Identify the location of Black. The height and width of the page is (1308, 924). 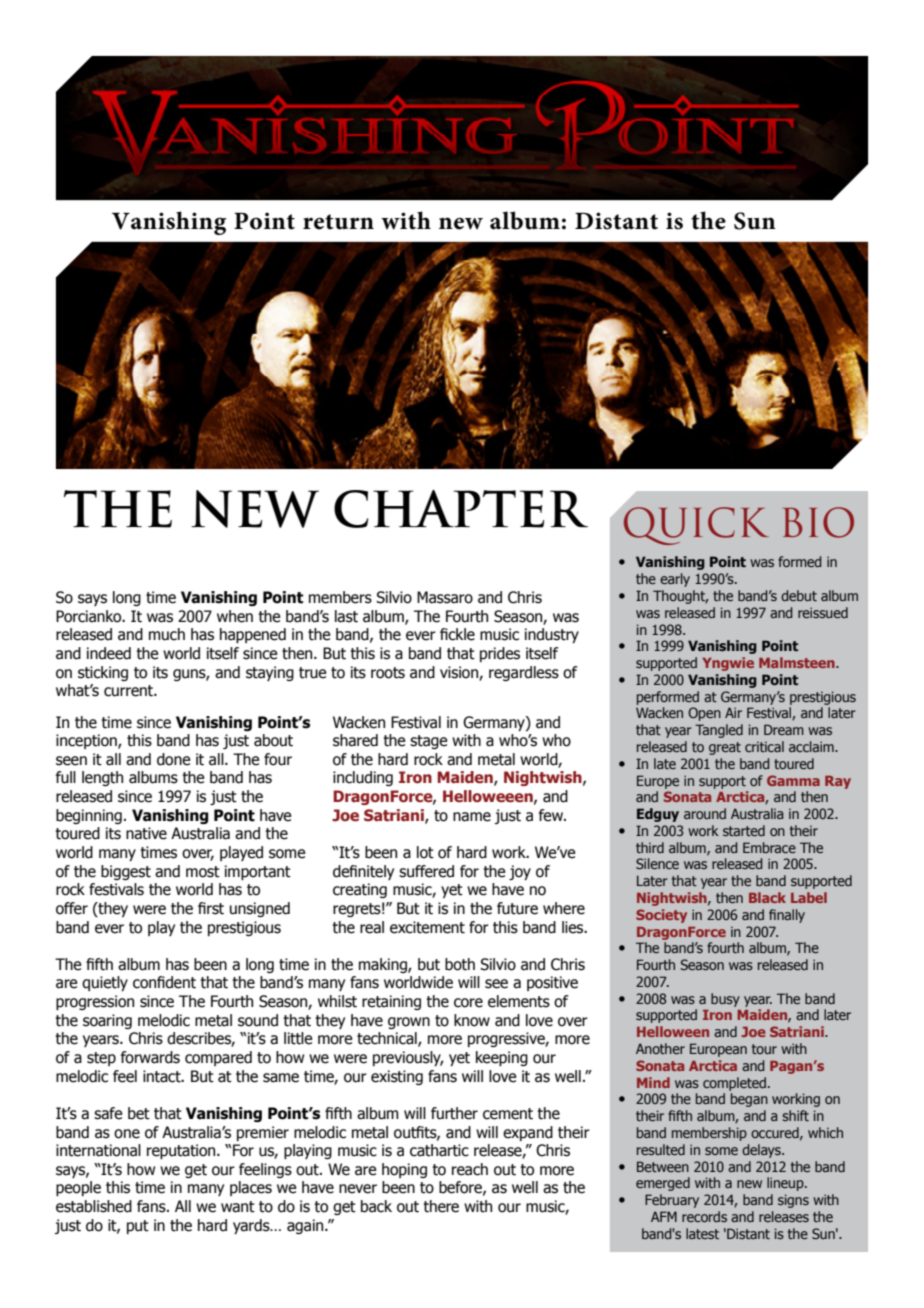
(767, 897).
